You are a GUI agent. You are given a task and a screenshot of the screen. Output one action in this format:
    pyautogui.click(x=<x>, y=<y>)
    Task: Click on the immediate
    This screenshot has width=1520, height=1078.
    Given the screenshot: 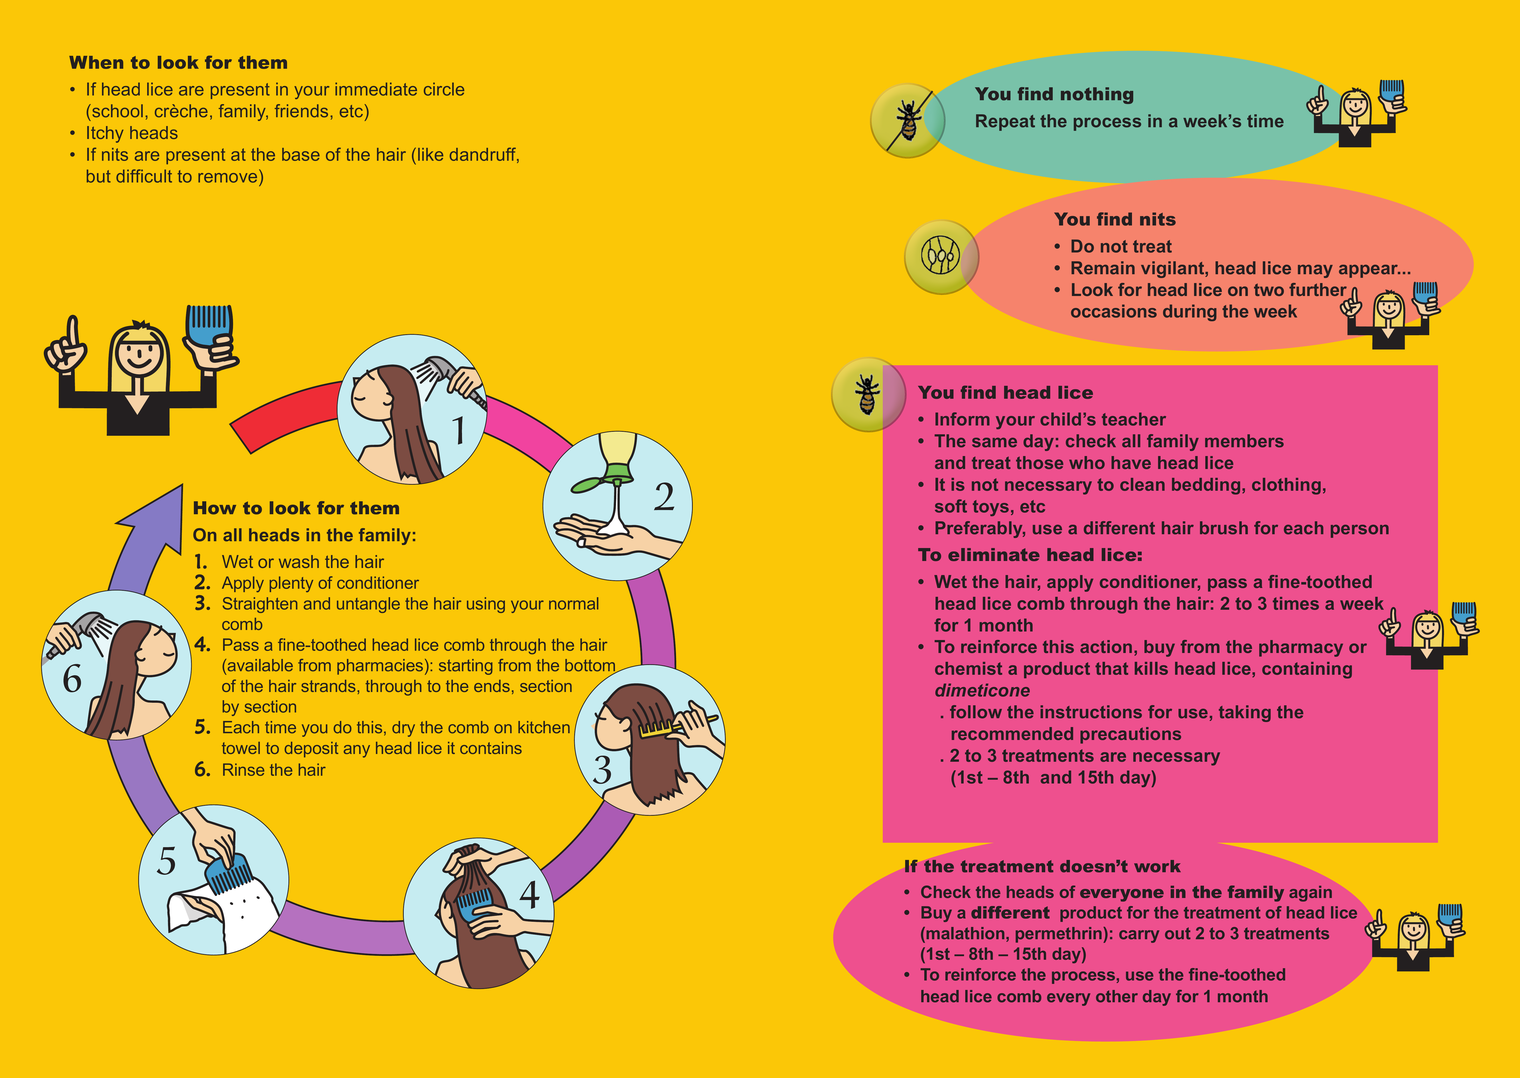 What is the action you would take?
    pyautogui.click(x=376, y=89)
